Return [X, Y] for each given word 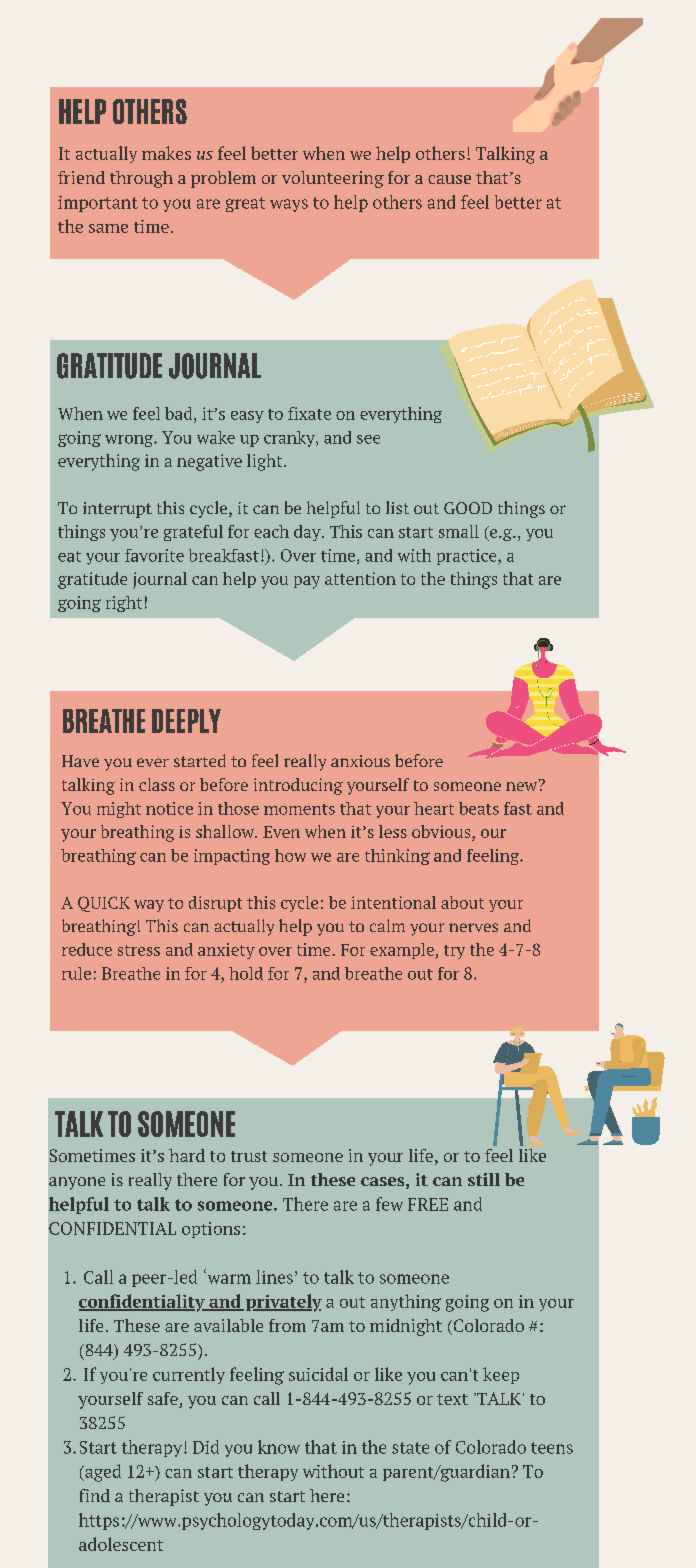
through [141, 179]
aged [102, 1473]
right [124, 604]
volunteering [333, 179]
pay [307, 582]
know [279, 1447]
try [454, 952]
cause [449, 179]
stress [139, 950]
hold [246, 973]
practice [468, 557]
